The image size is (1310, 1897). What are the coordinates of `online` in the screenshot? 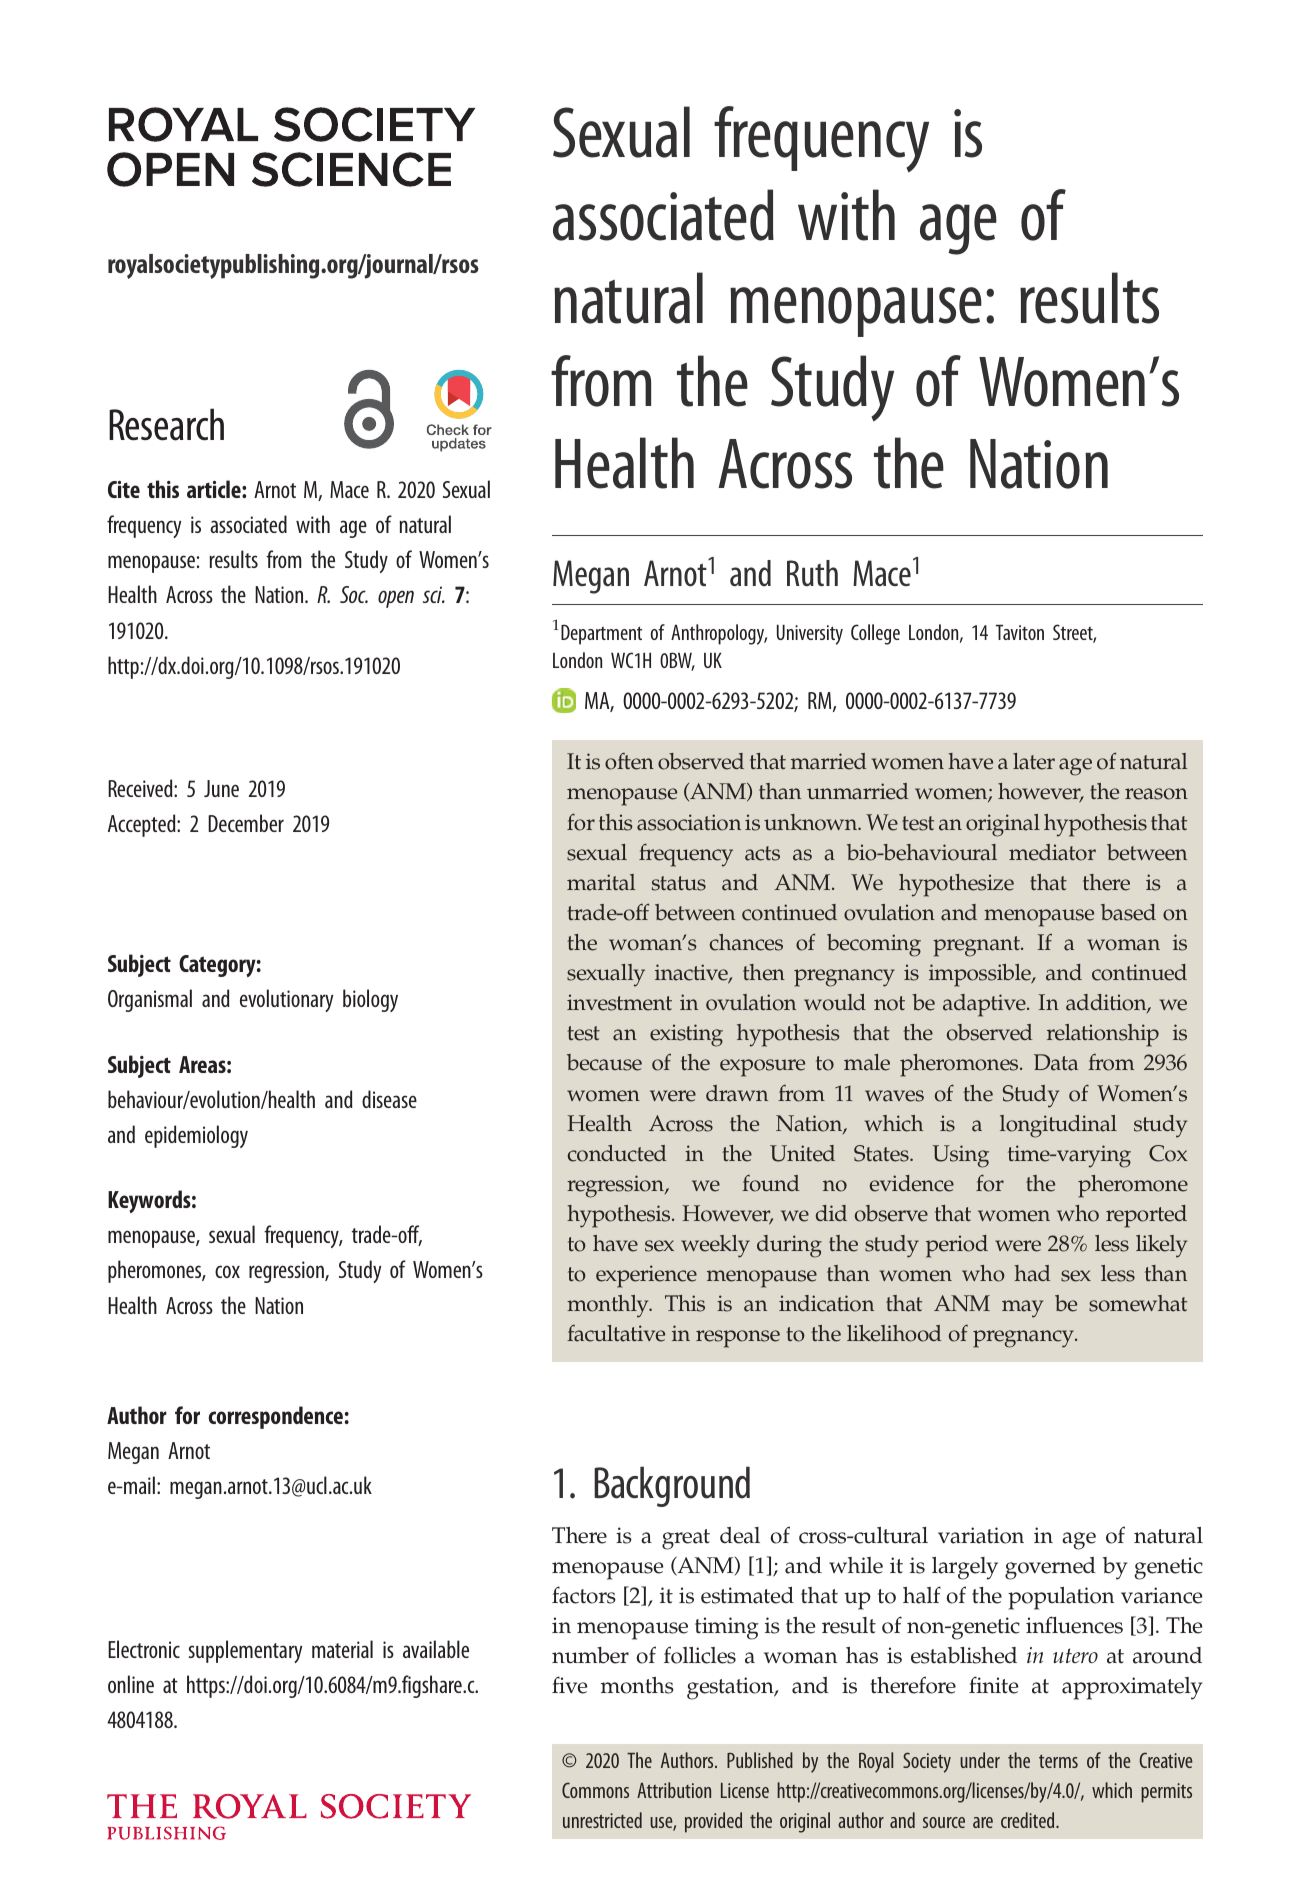 It's located at (131, 1684).
